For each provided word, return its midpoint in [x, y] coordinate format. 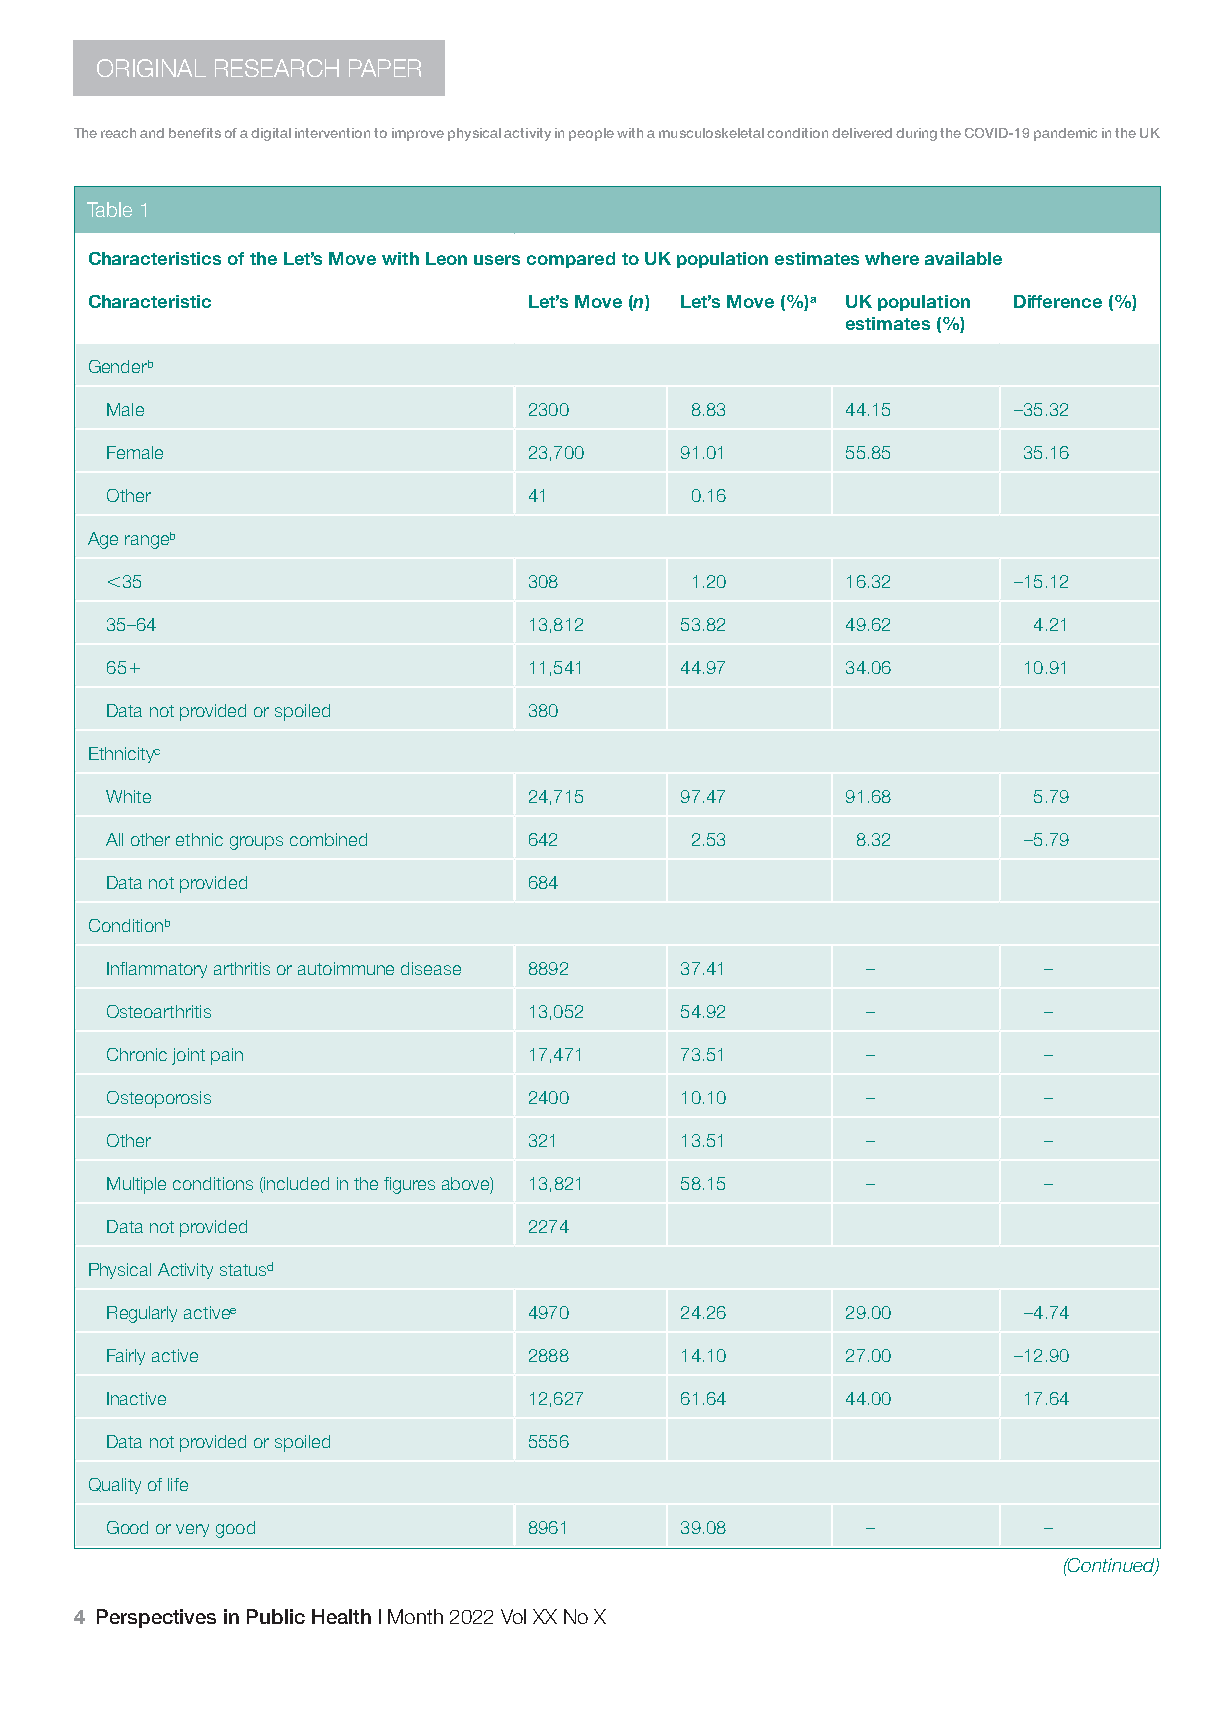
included [295, 1185]
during [916, 134]
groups [256, 843]
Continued [1111, 1566]
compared [571, 260]
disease [431, 968]
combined [328, 839]
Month [415, 1616]
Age [103, 540]
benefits [195, 133]
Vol [513, 1616]
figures [409, 1185]
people [591, 134]
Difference [1058, 301]
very [192, 1530]
